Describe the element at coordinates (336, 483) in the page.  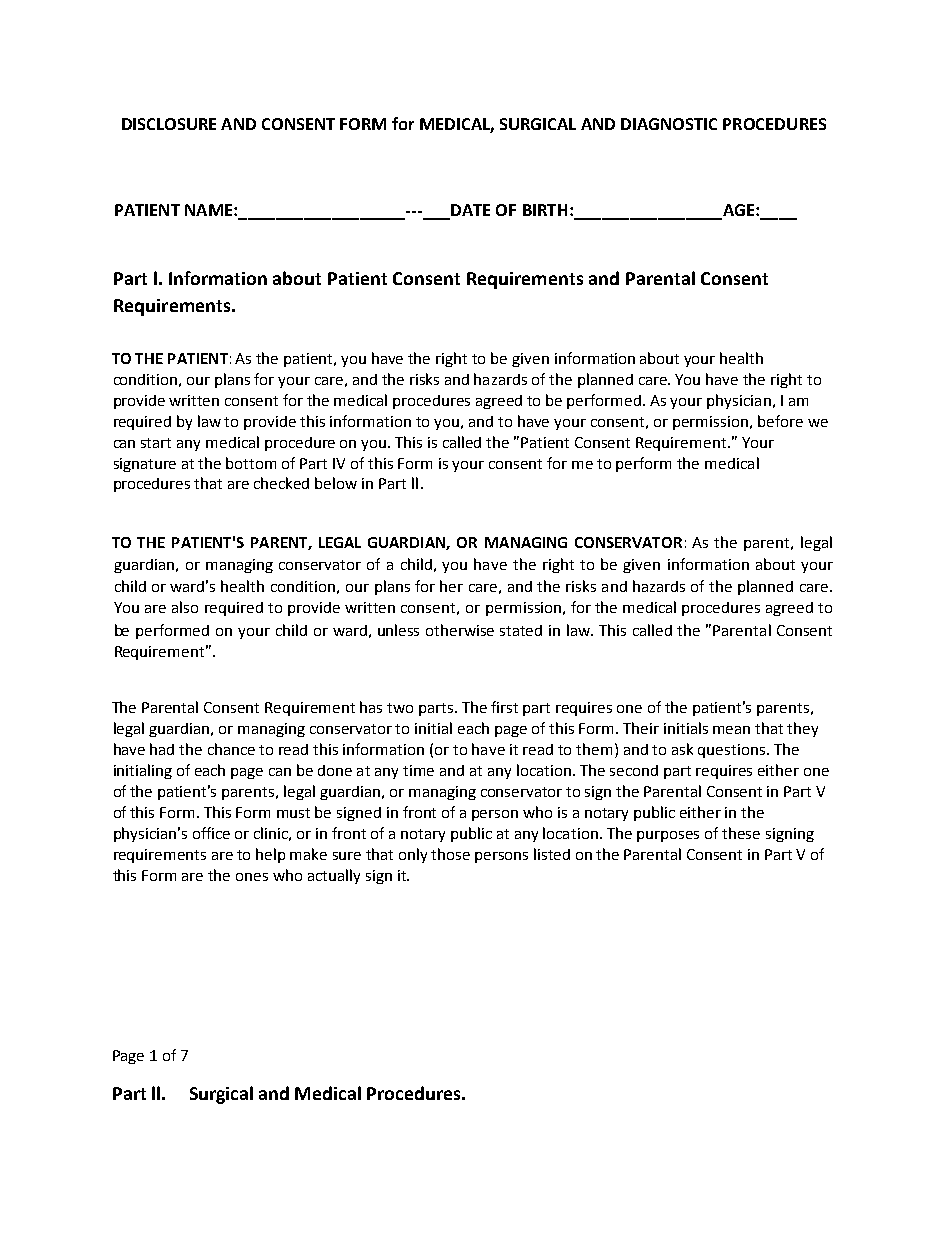
I see `below` at that location.
